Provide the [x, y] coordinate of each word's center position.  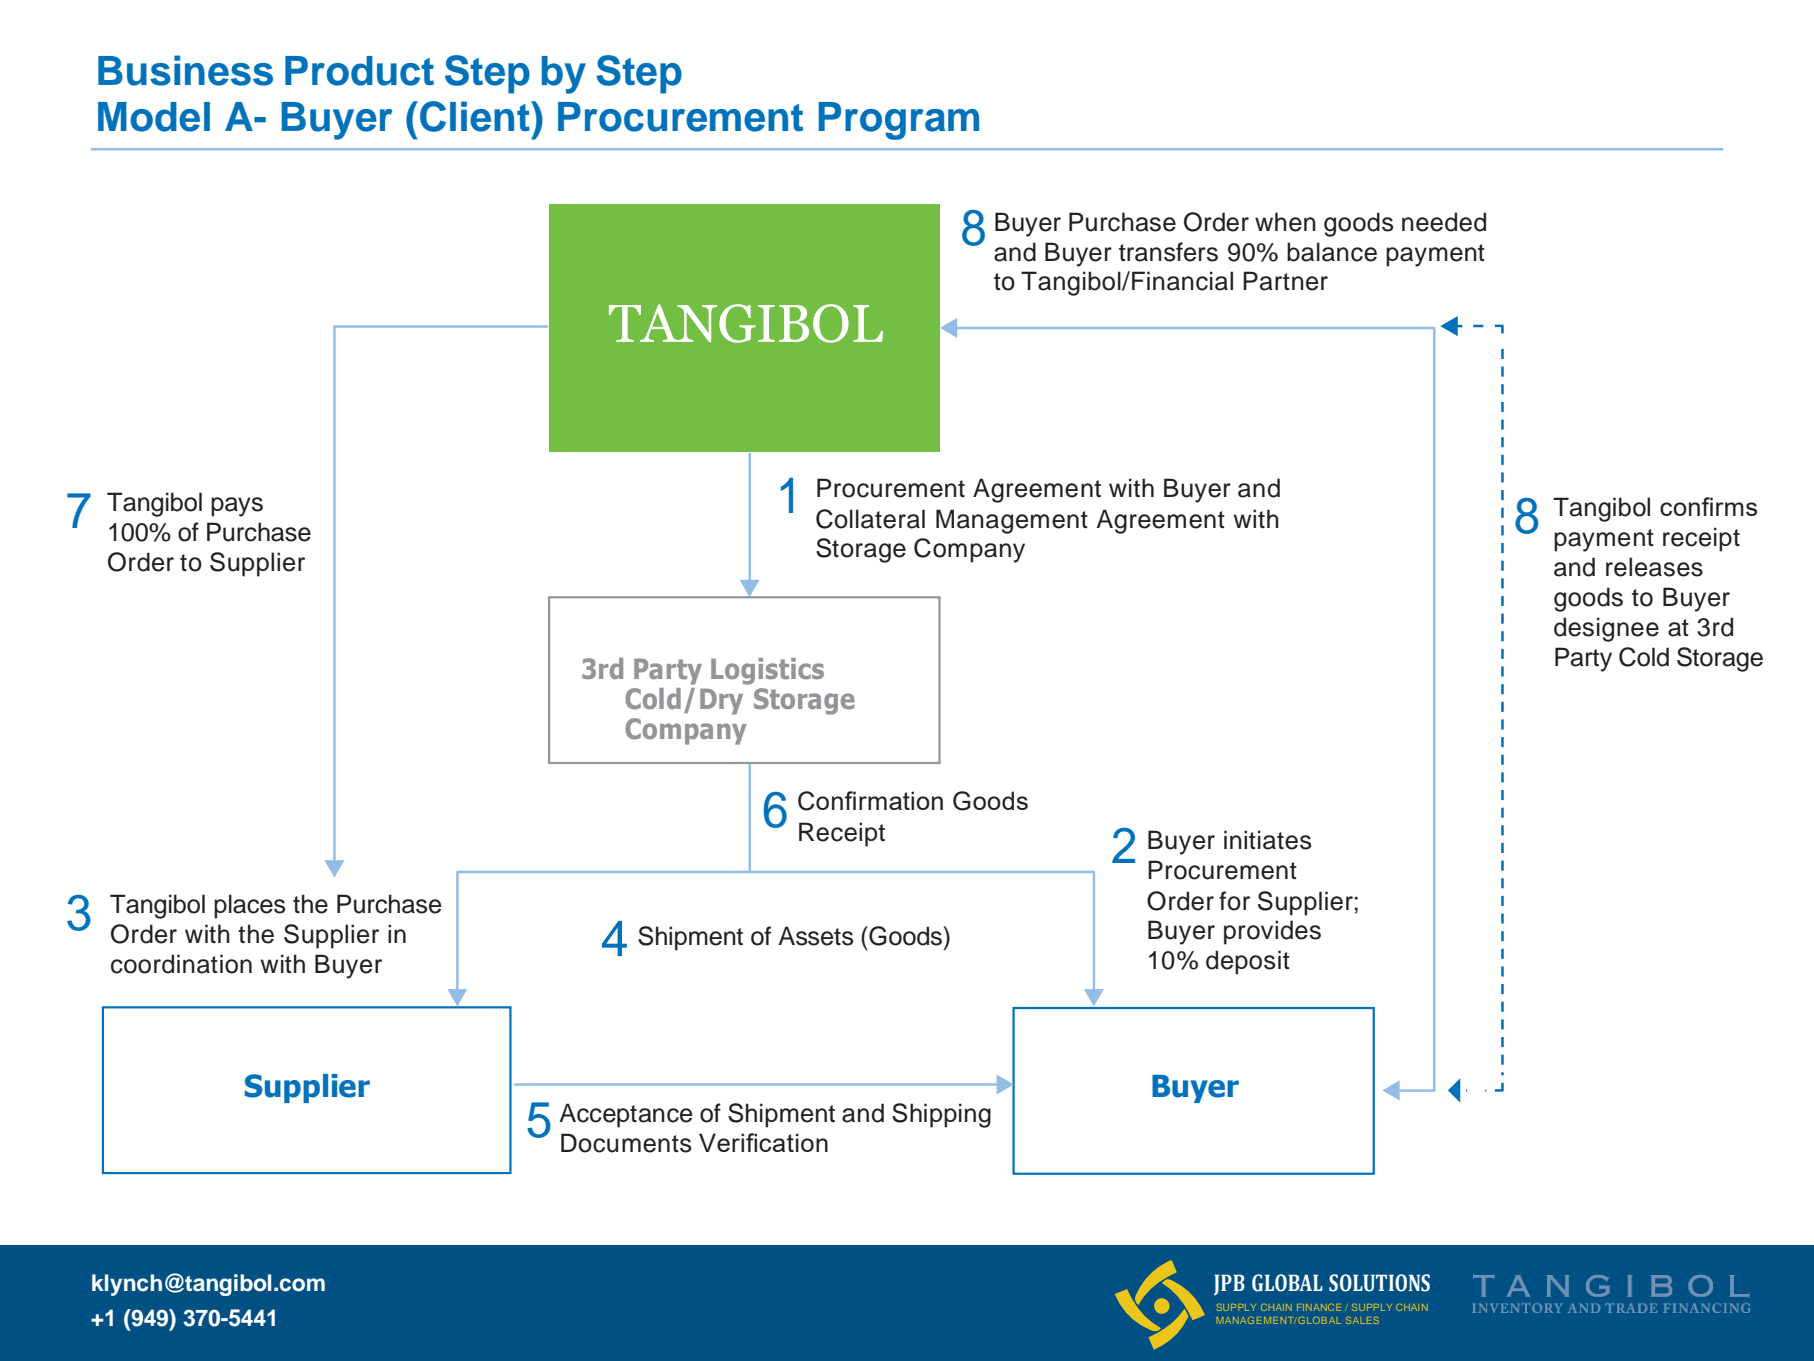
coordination [181, 964]
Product [359, 71]
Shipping [941, 1115]
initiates [1267, 840]
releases [1654, 567]
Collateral [870, 519]
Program [898, 121]
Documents [626, 1143]
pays [237, 507]
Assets [815, 936]
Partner [1285, 281]
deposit [1248, 962]
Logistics [767, 671]
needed [1444, 222]
